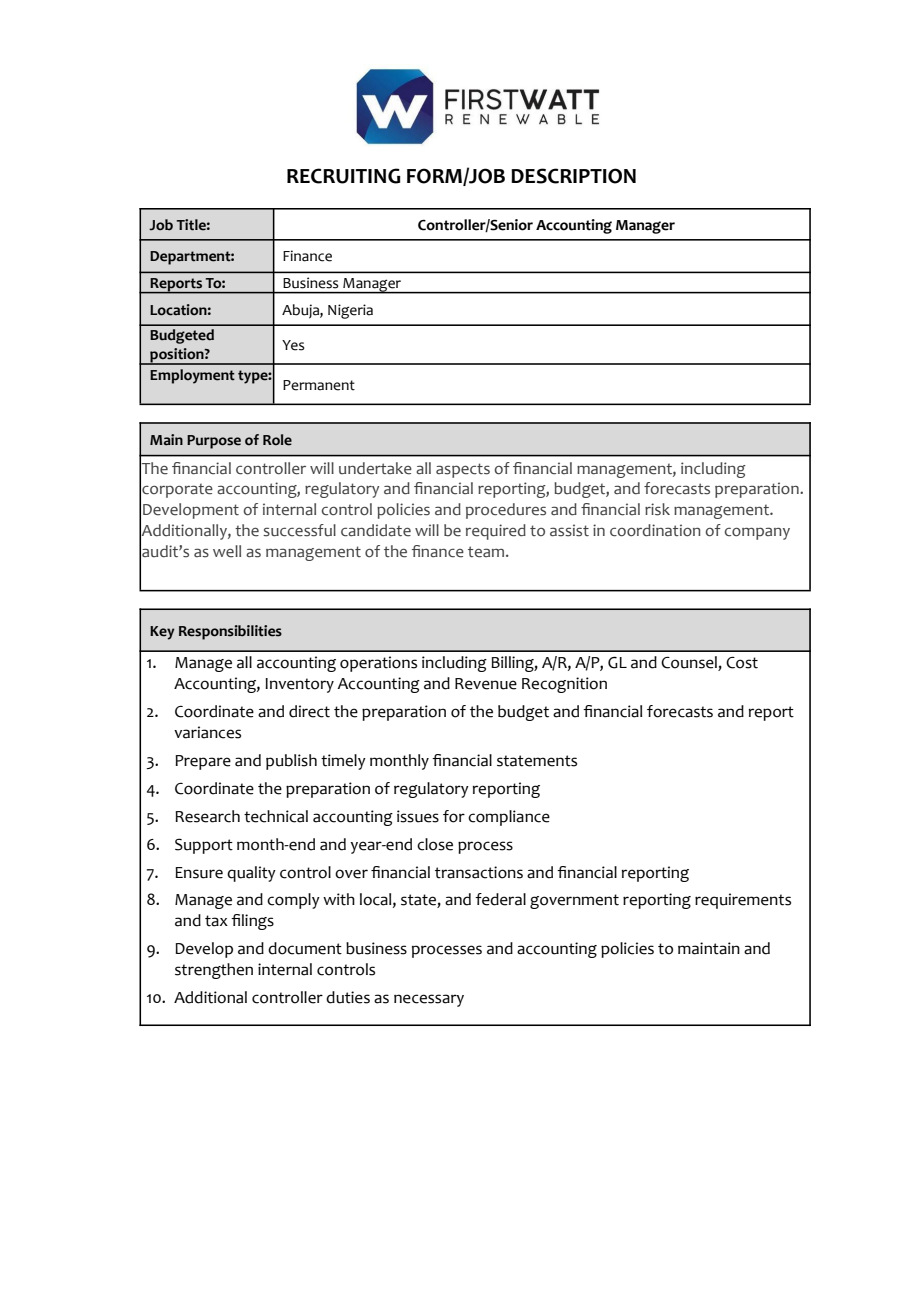  I want to click on strengthen, so click(214, 971).
